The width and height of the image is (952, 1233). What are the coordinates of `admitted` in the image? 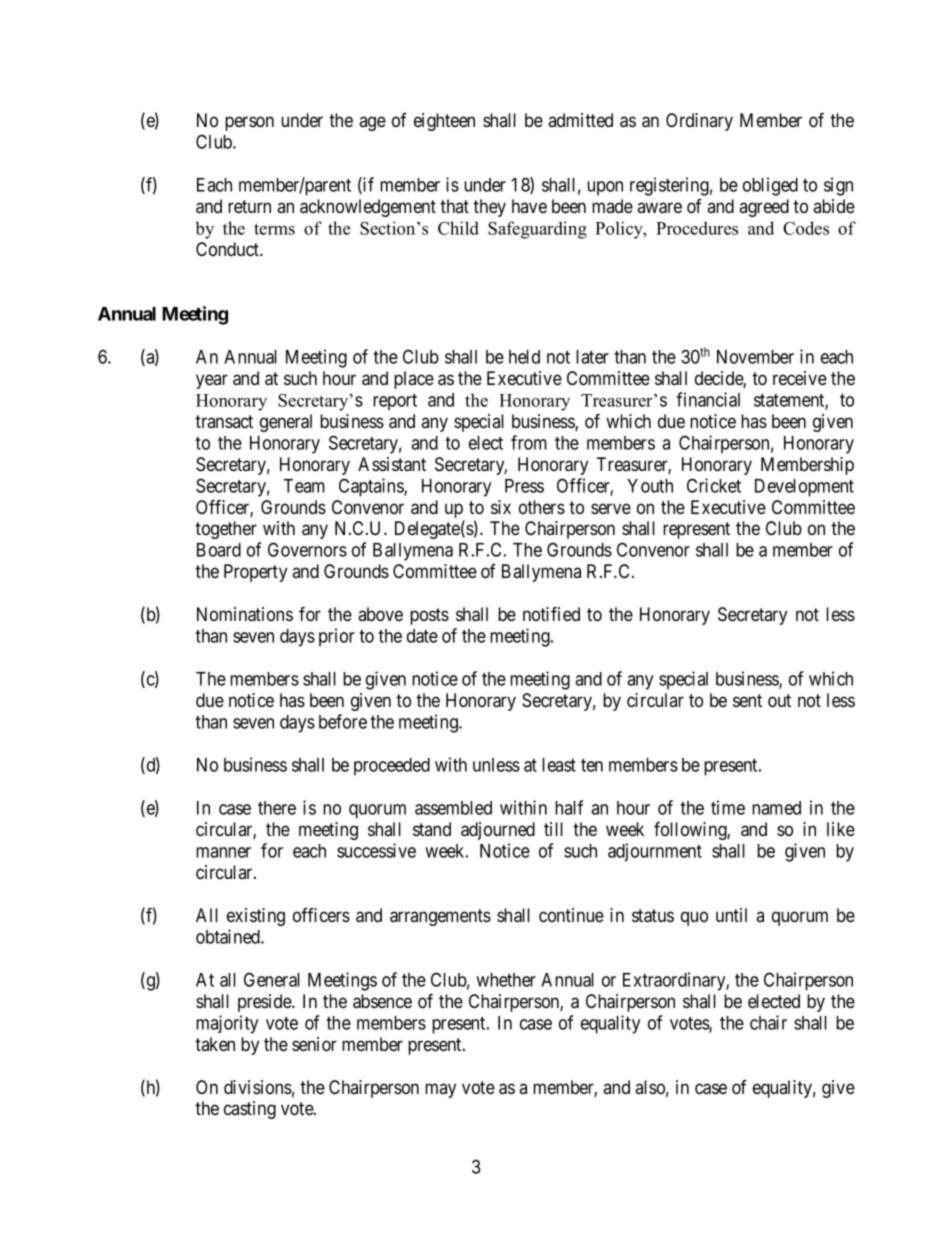 It's located at (580, 120).
